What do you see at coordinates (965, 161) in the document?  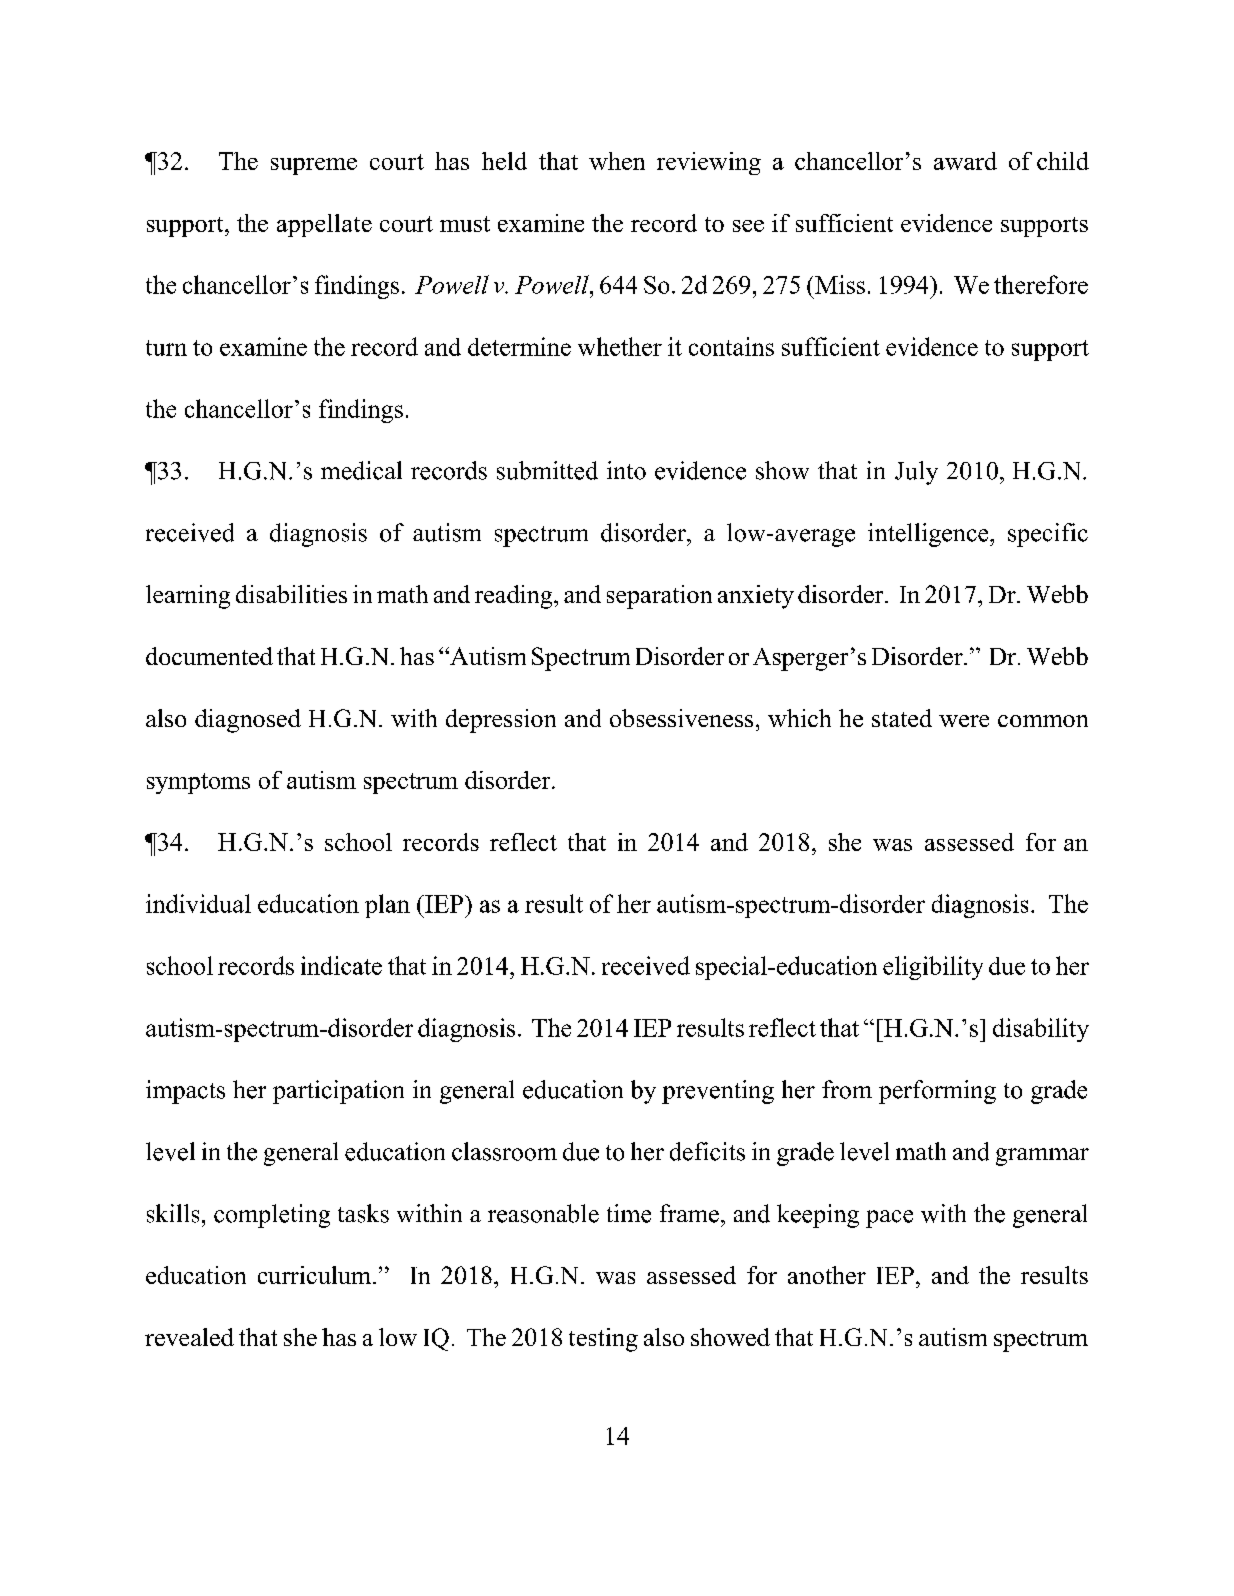 I see `award` at bounding box center [965, 161].
